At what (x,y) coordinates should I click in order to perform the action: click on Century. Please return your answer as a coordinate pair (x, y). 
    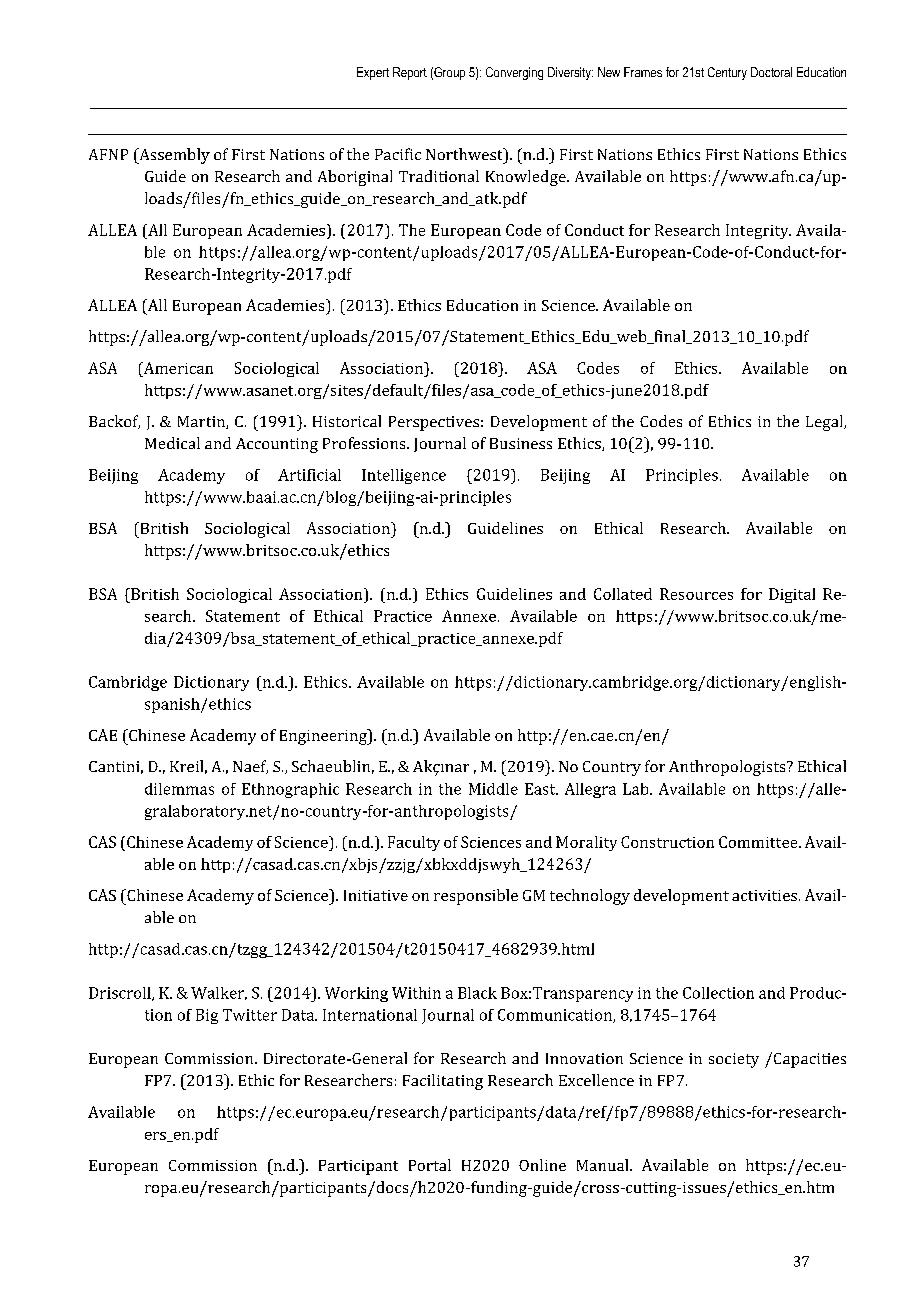
    Looking at the image, I should click on (727, 73).
